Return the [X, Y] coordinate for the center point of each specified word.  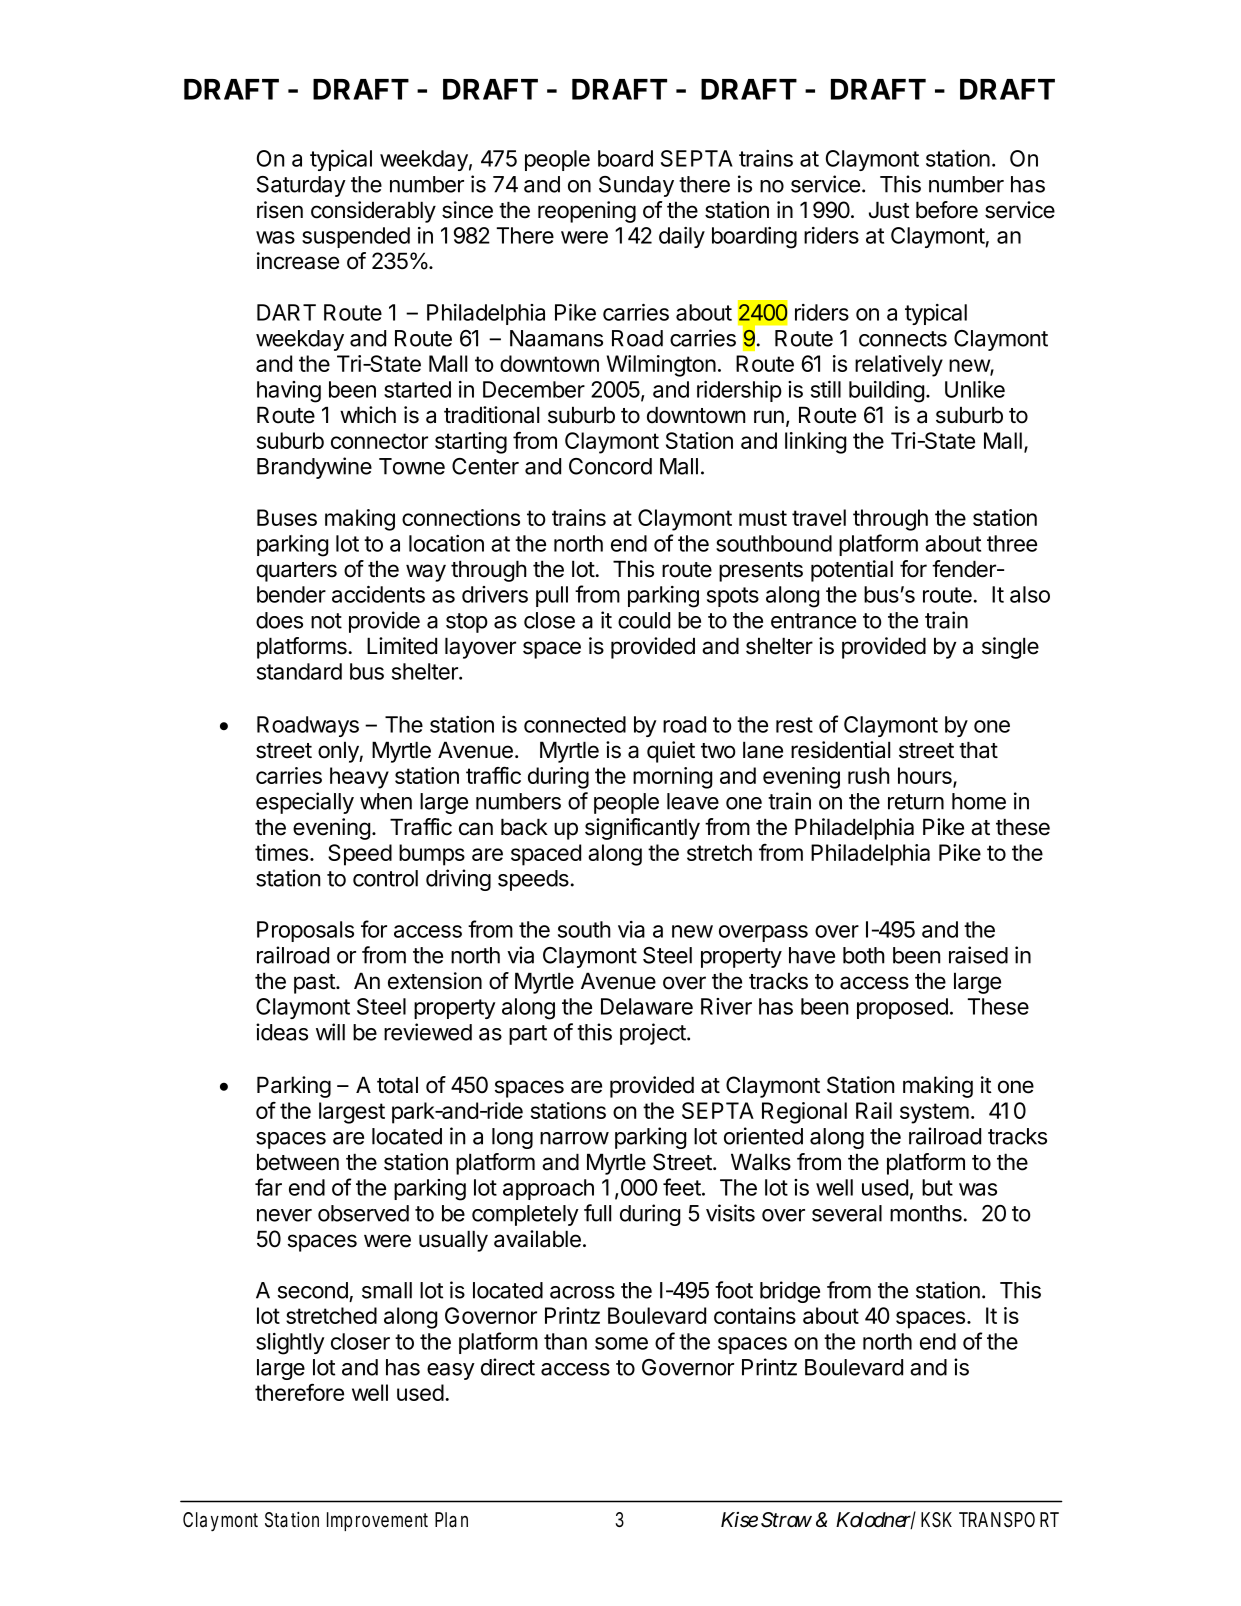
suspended [356, 237]
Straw [786, 1520]
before [947, 210]
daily [682, 237]
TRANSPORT [1009, 1520]
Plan [451, 1520]
